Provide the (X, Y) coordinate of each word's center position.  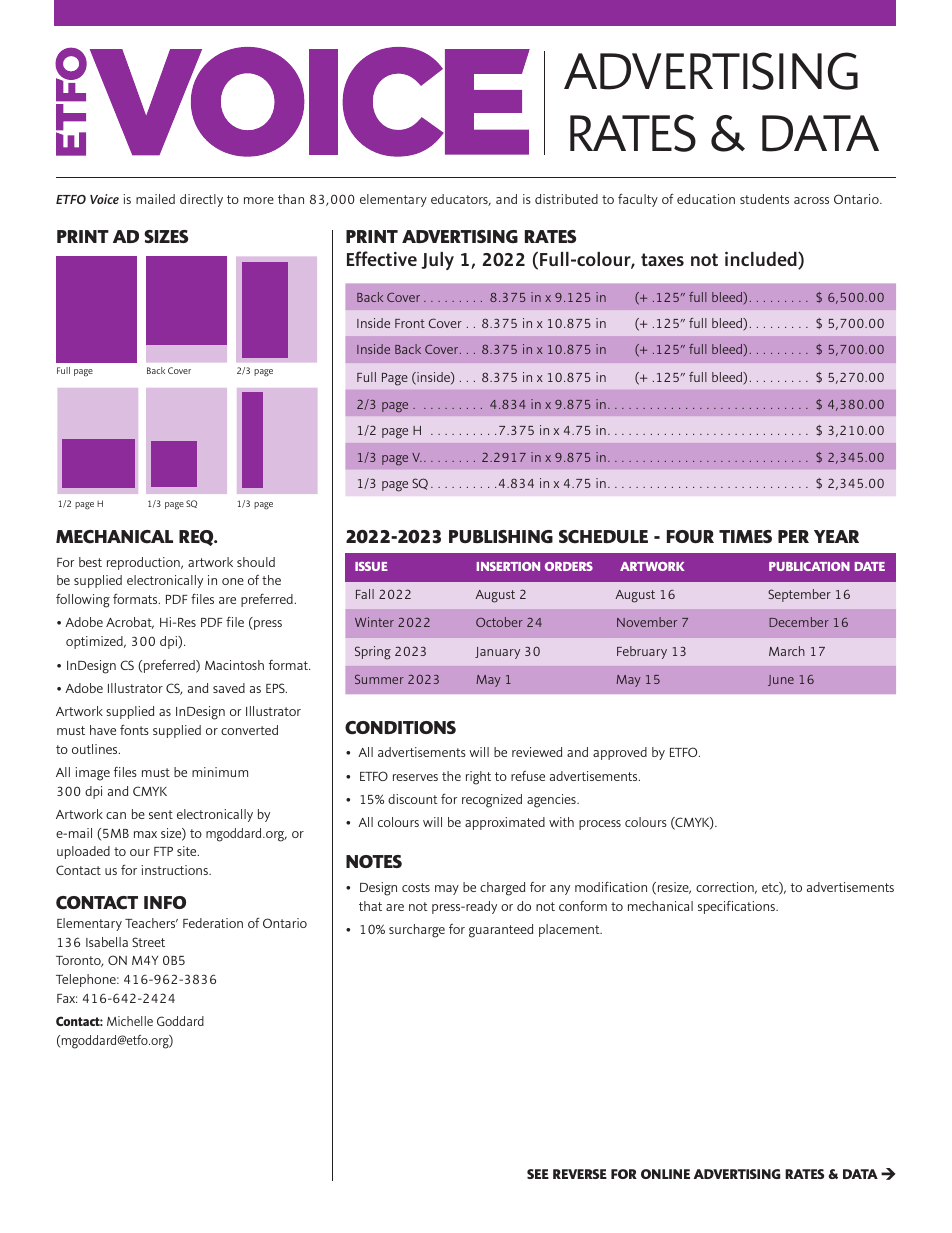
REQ (197, 538)
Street (148, 942)
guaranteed (501, 931)
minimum (220, 772)
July (437, 261)
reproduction (144, 563)
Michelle (130, 1021)
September (799, 595)
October (499, 622)
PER (793, 536)
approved (620, 753)
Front (410, 323)
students (764, 199)
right (478, 778)
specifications (738, 907)
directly (201, 200)
